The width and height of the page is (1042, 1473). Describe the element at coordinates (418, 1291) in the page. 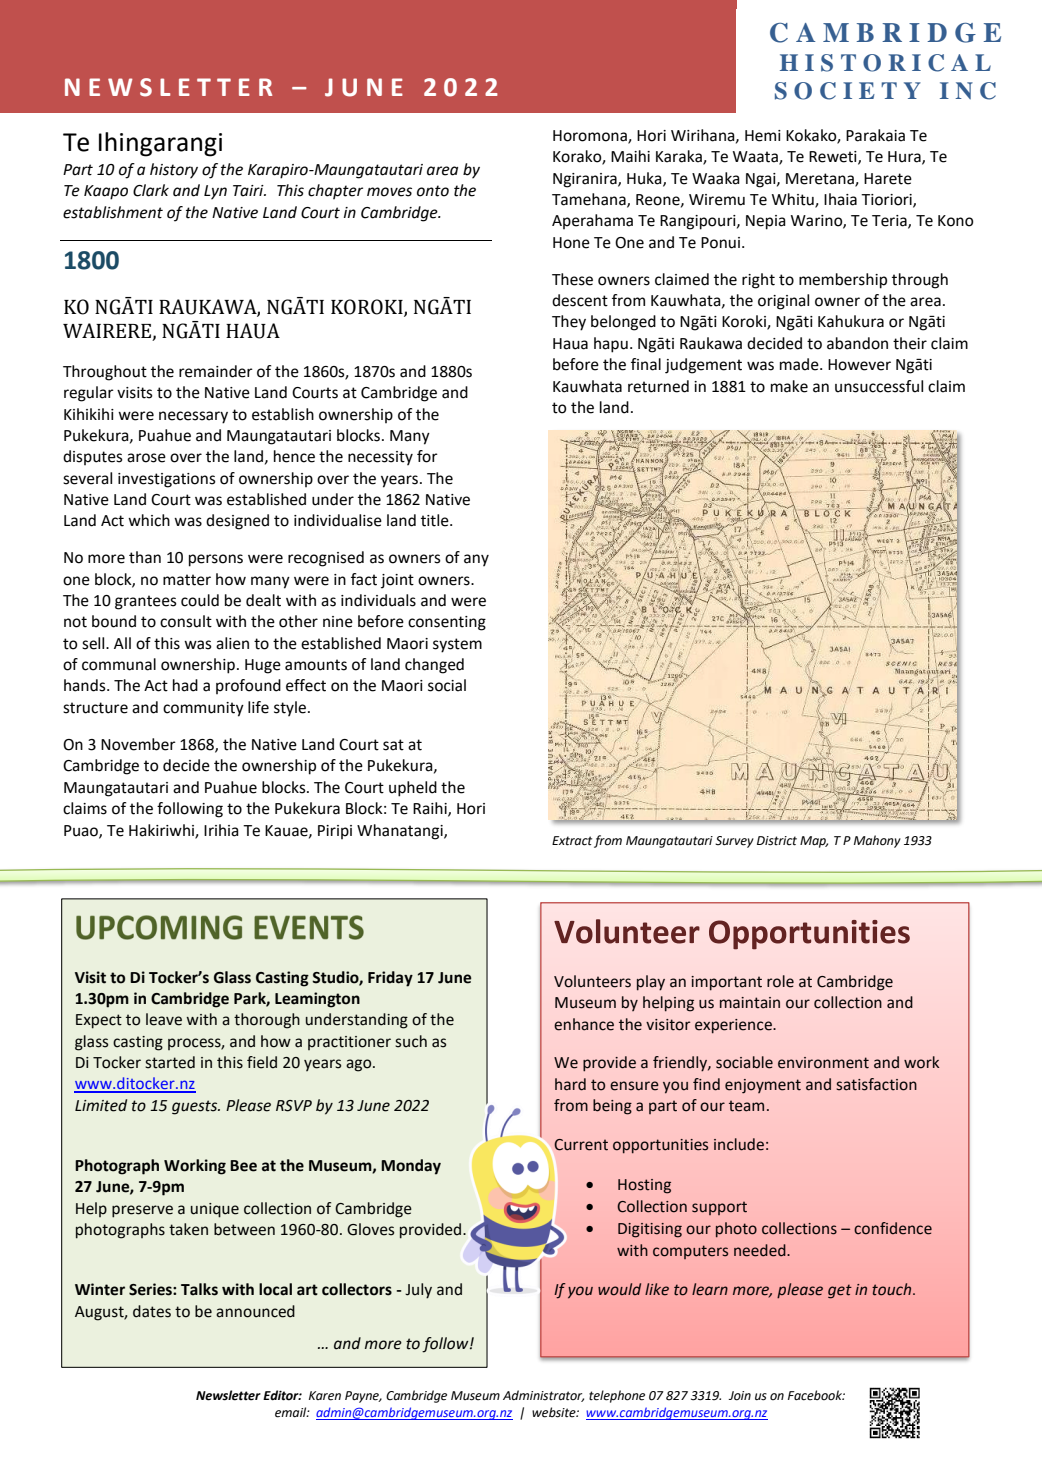

I see `July` at that location.
